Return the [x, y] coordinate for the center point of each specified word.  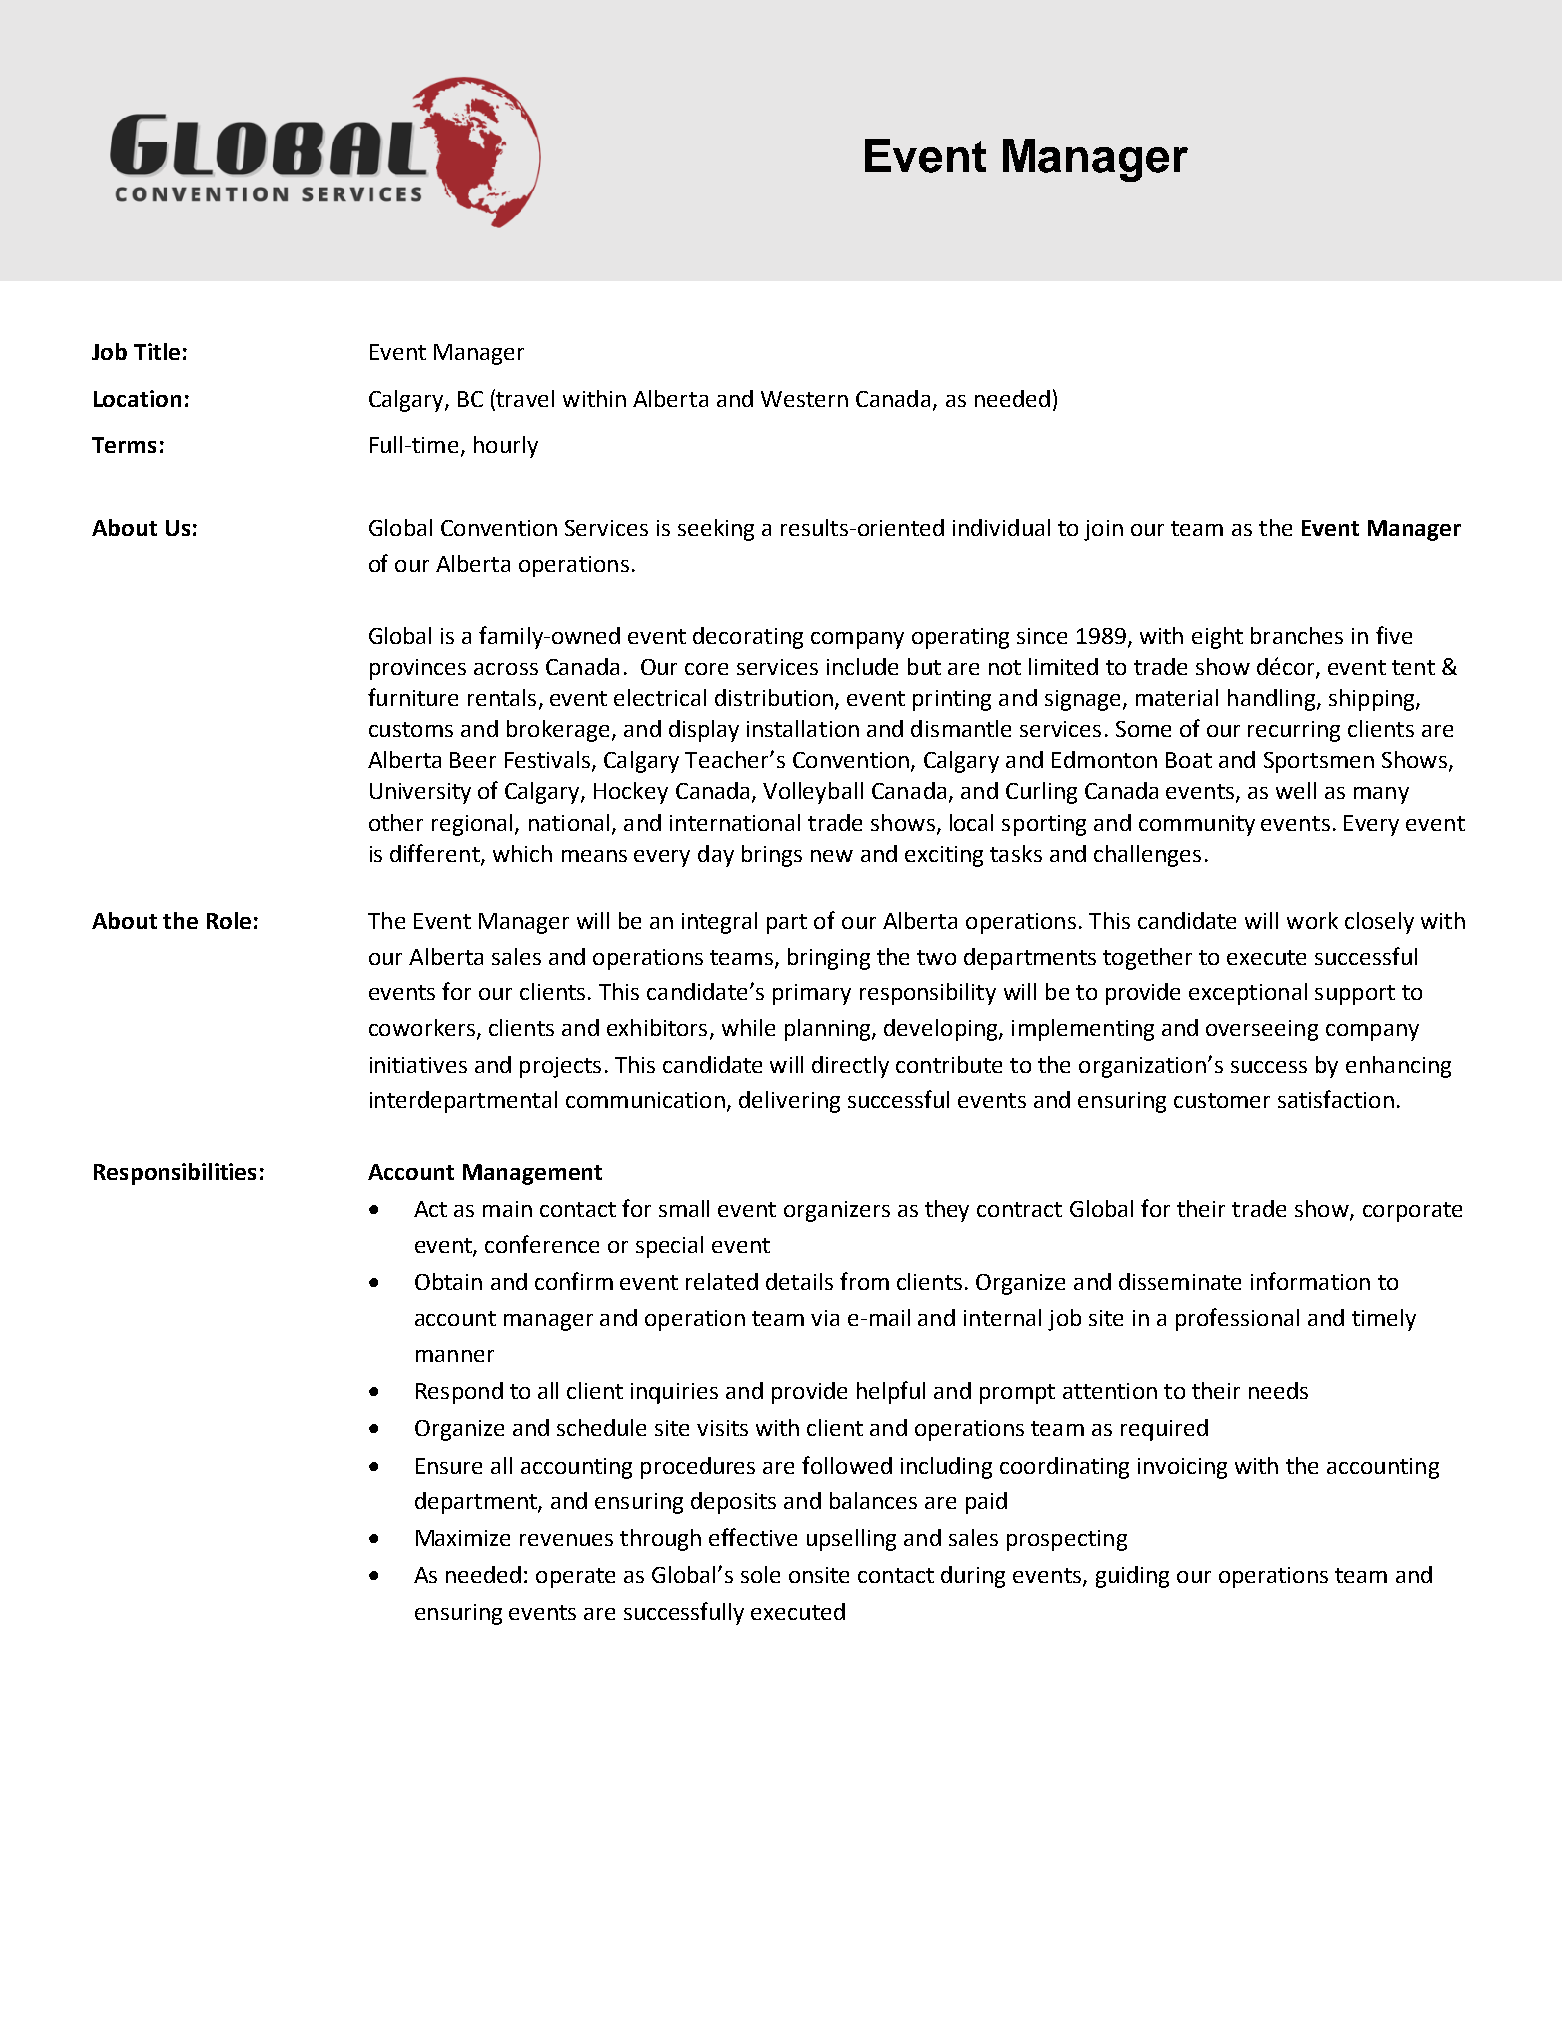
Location [137, 398]
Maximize [463, 1538]
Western [804, 399]
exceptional [1248, 994]
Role [229, 920]
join [1103, 530]
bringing [829, 959]
